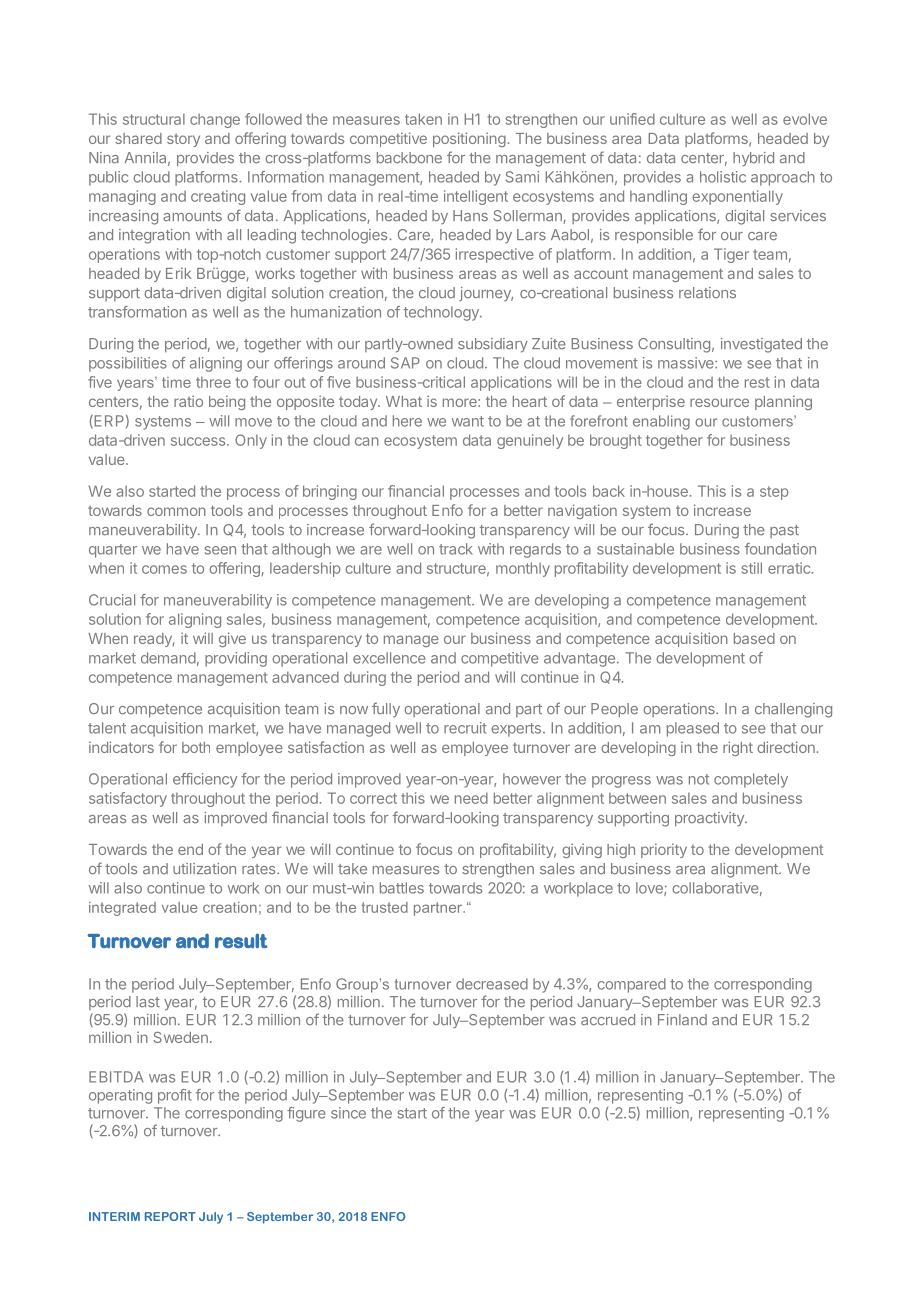 The image size is (924, 1308). I want to click on REPORT, so click(170, 1216).
